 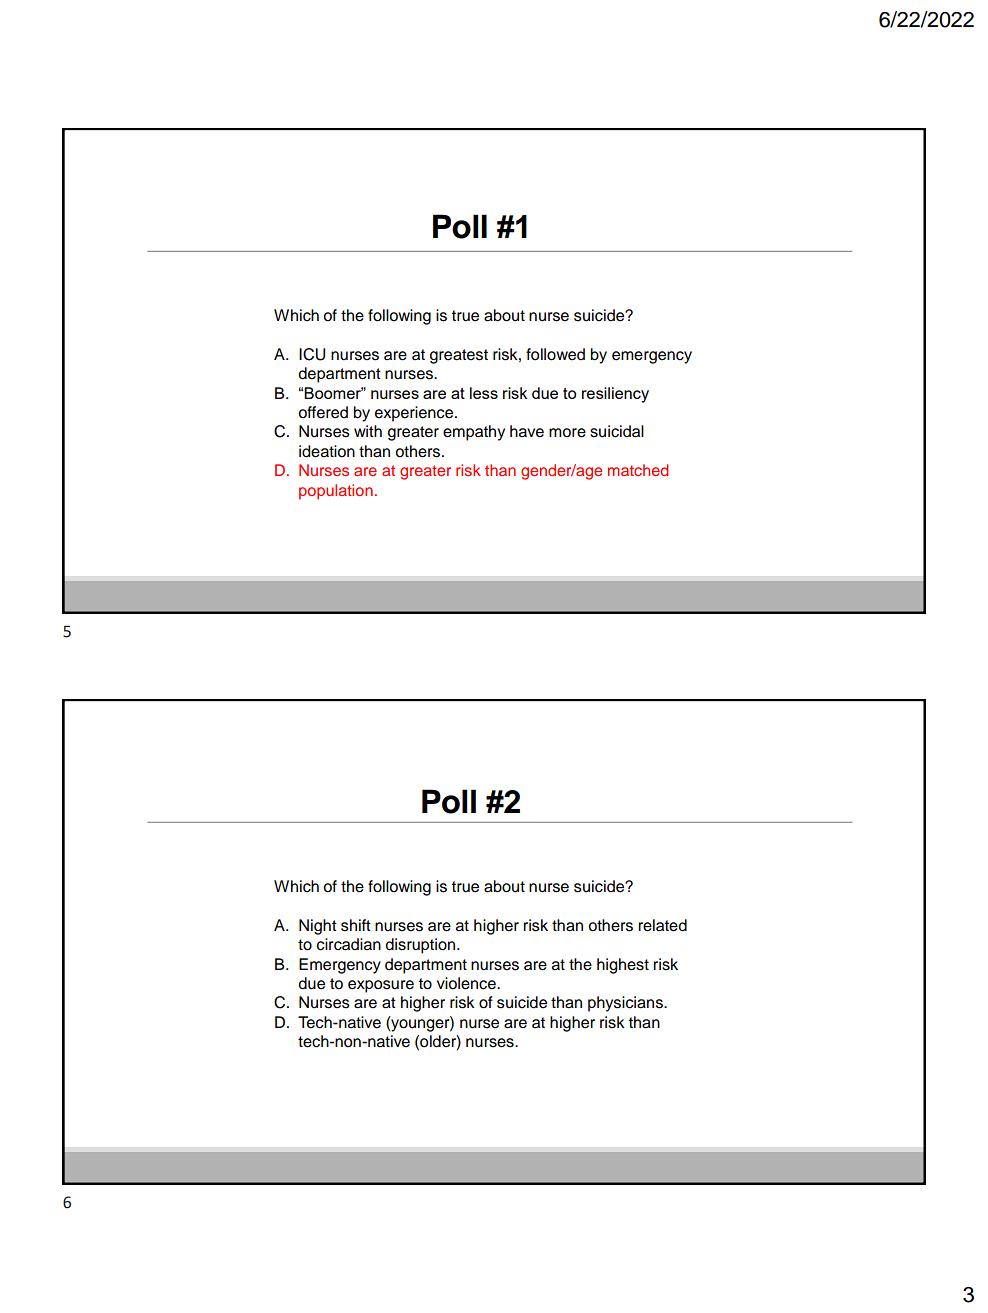 What do you see at coordinates (615, 395) in the screenshot?
I see `resiliency` at bounding box center [615, 395].
